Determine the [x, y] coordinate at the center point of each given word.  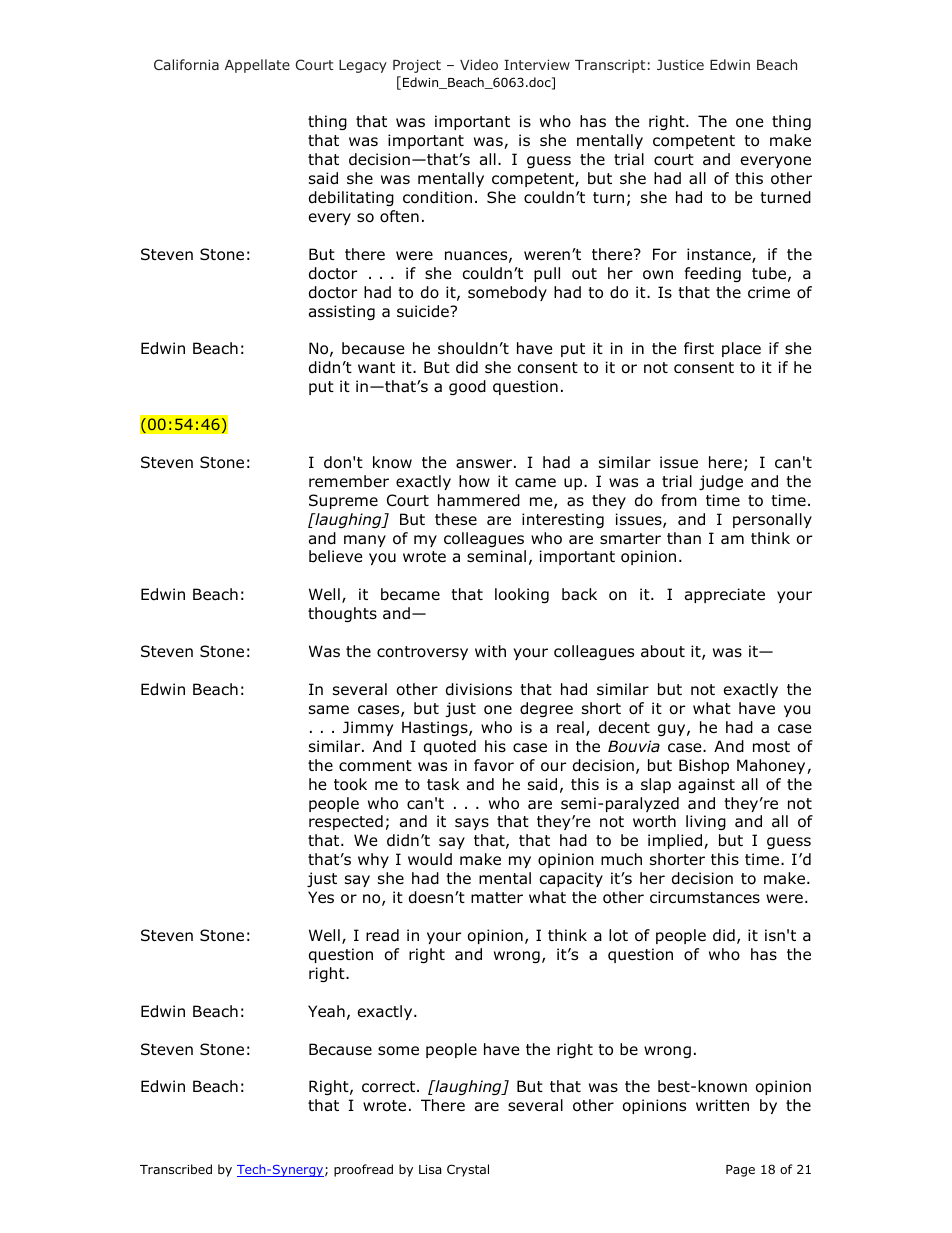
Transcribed [176, 1169]
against [706, 785]
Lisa [430, 1169]
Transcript [610, 66]
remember [349, 481]
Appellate [257, 66]
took [350, 784]
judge [721, 482]
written [722, 1105]
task [443, 784]
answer [485, 464]
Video [479, 64]
